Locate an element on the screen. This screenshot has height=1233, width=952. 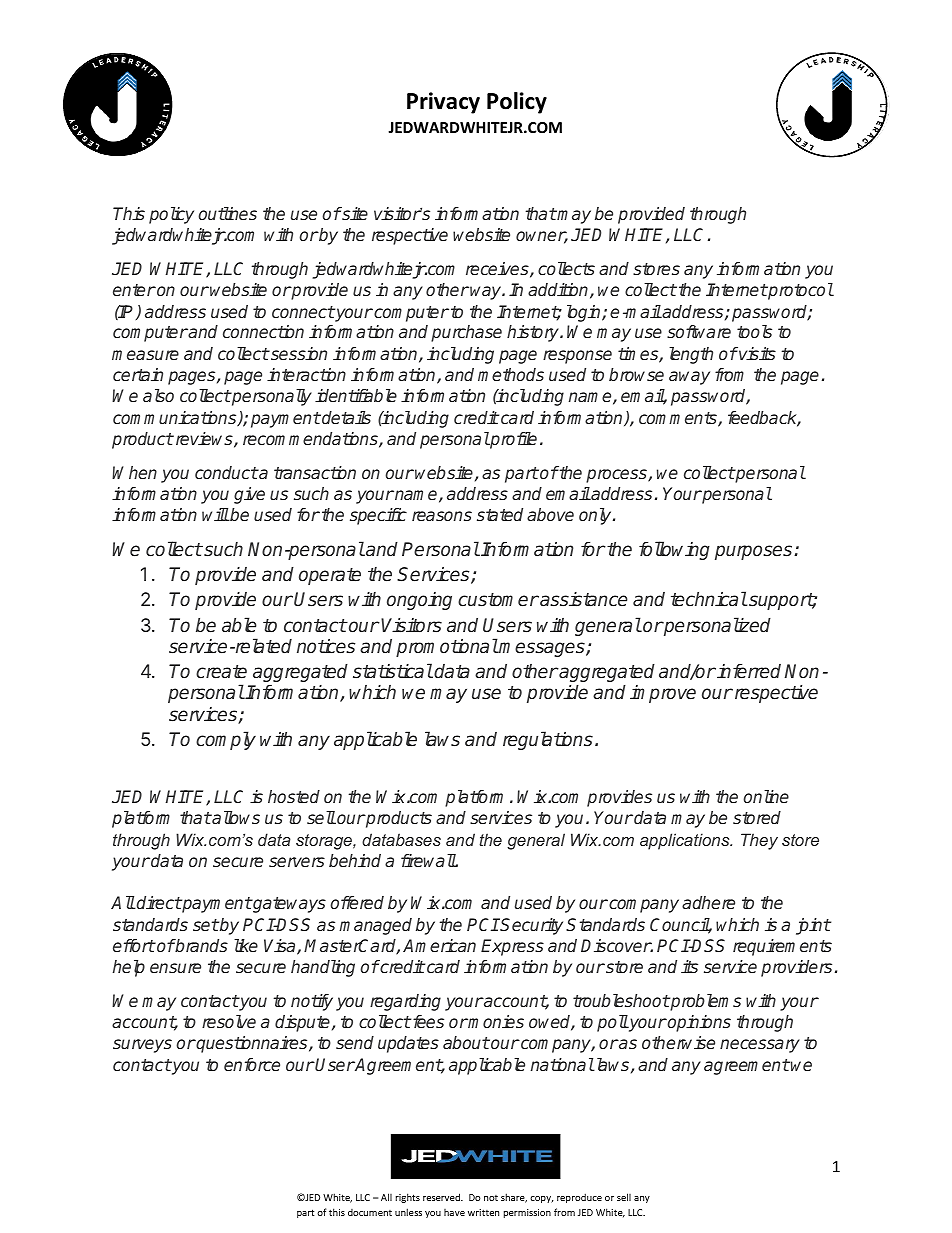
inferred is located at coordinates (748, 671).
